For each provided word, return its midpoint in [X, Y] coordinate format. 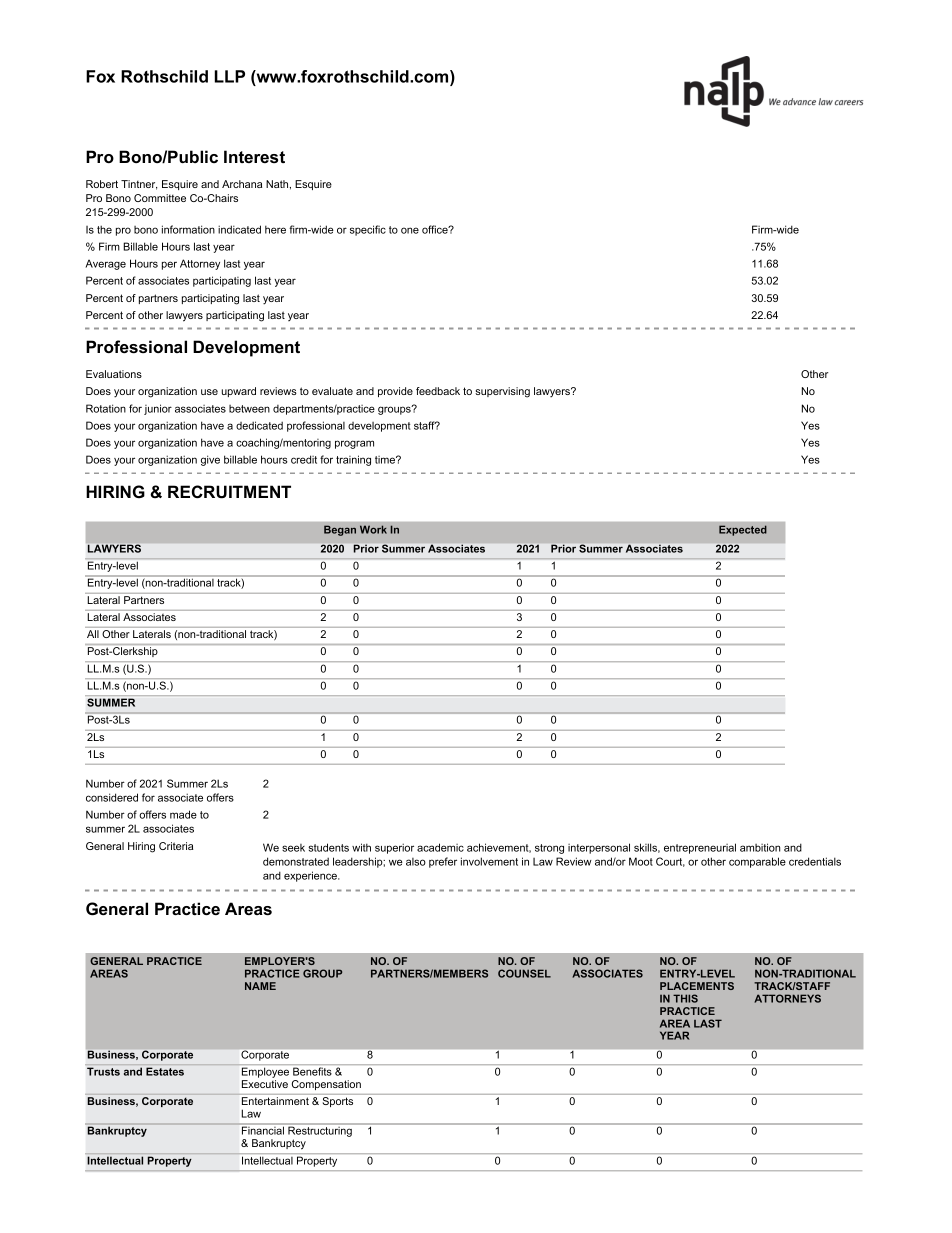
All [93, 634]
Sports [338, 1102]
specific [368, 230]
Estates [165, 1071]
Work [373, 529]
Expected [743, 530]
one [410, 230]
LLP [230, 76]
